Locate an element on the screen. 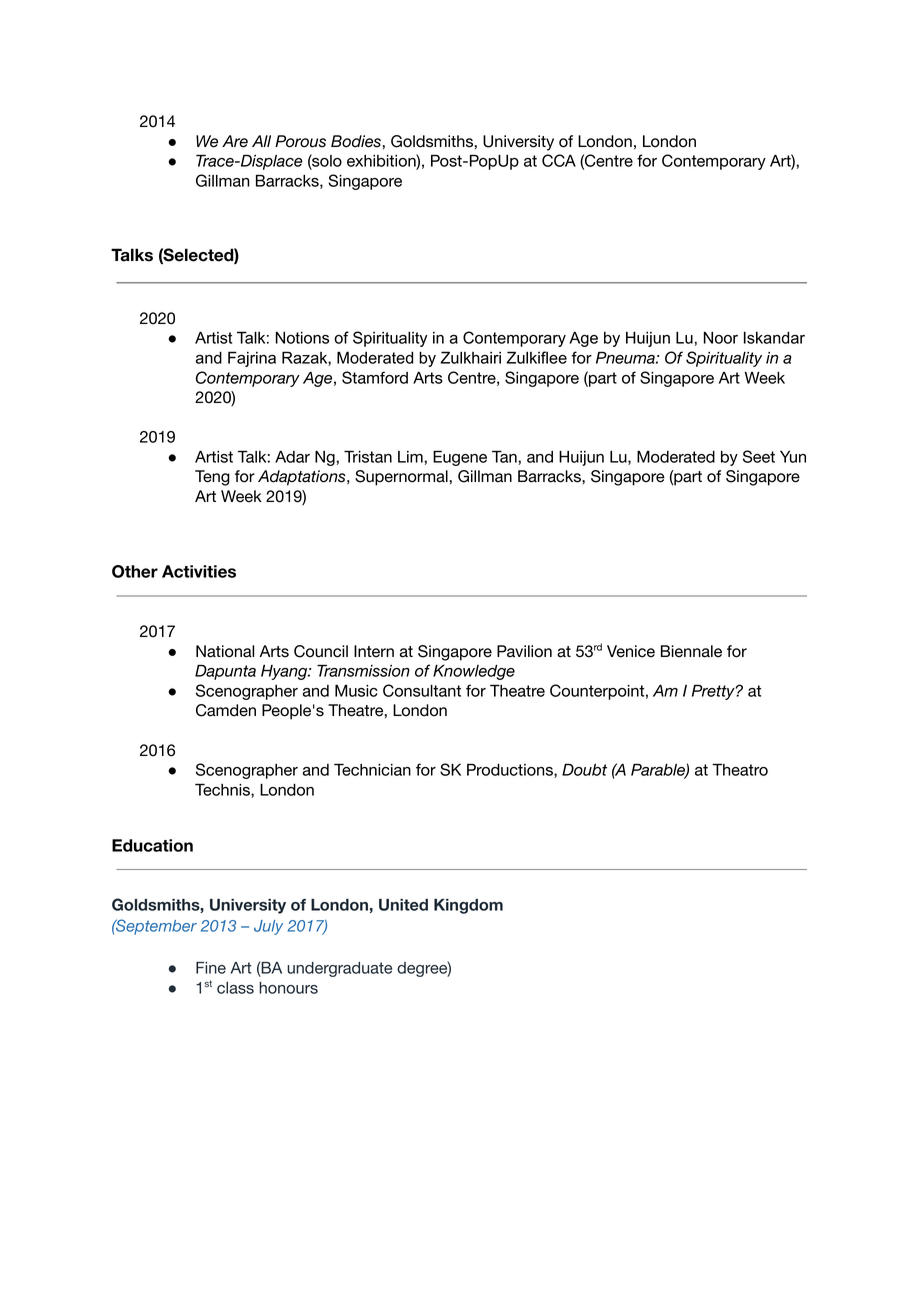 This screenshot has width=924, height=1307. Noor is located at coordinates (721, 337).
